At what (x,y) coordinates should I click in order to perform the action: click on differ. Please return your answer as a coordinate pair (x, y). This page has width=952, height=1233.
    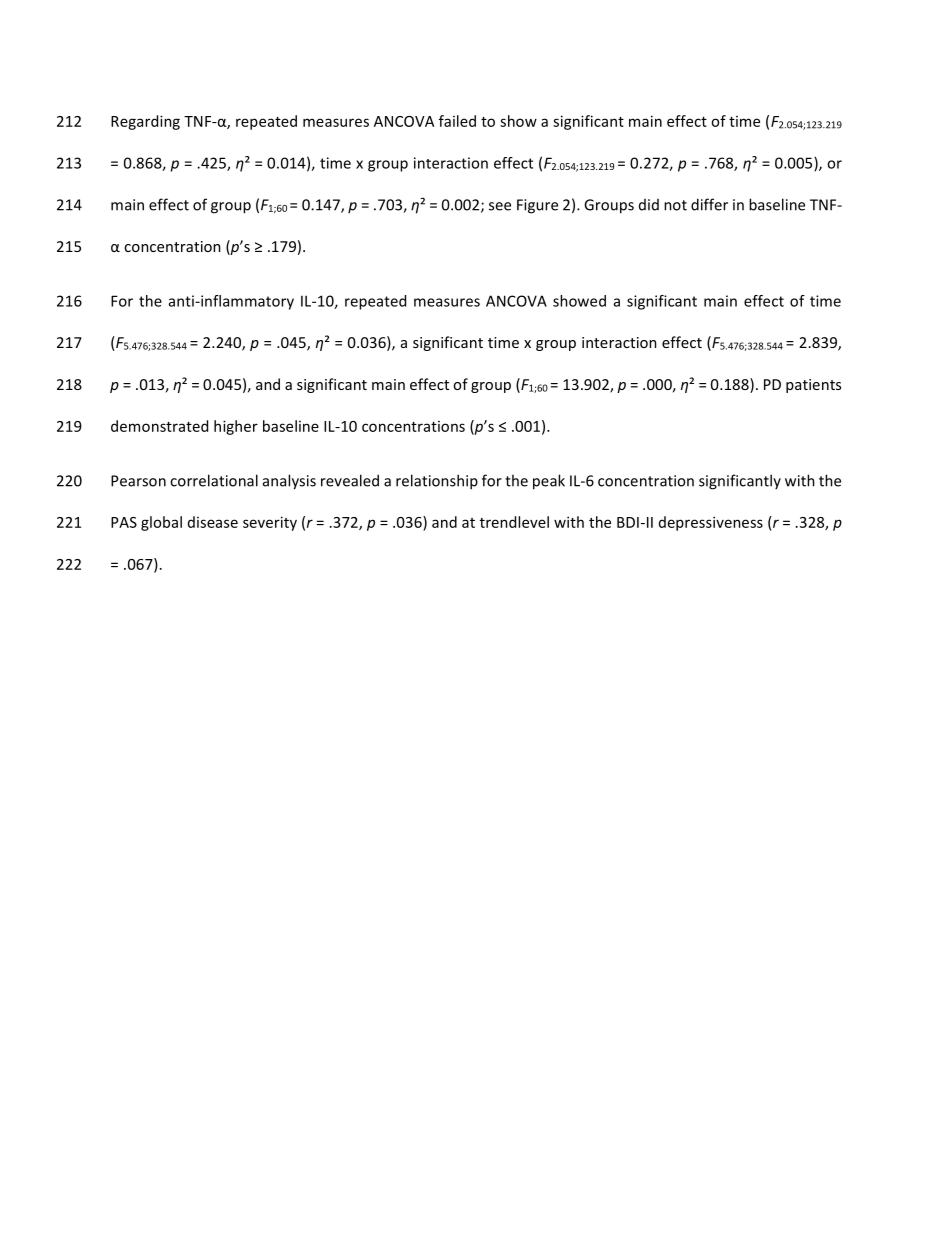
    Looking at the image, I should click on (709, 204).
